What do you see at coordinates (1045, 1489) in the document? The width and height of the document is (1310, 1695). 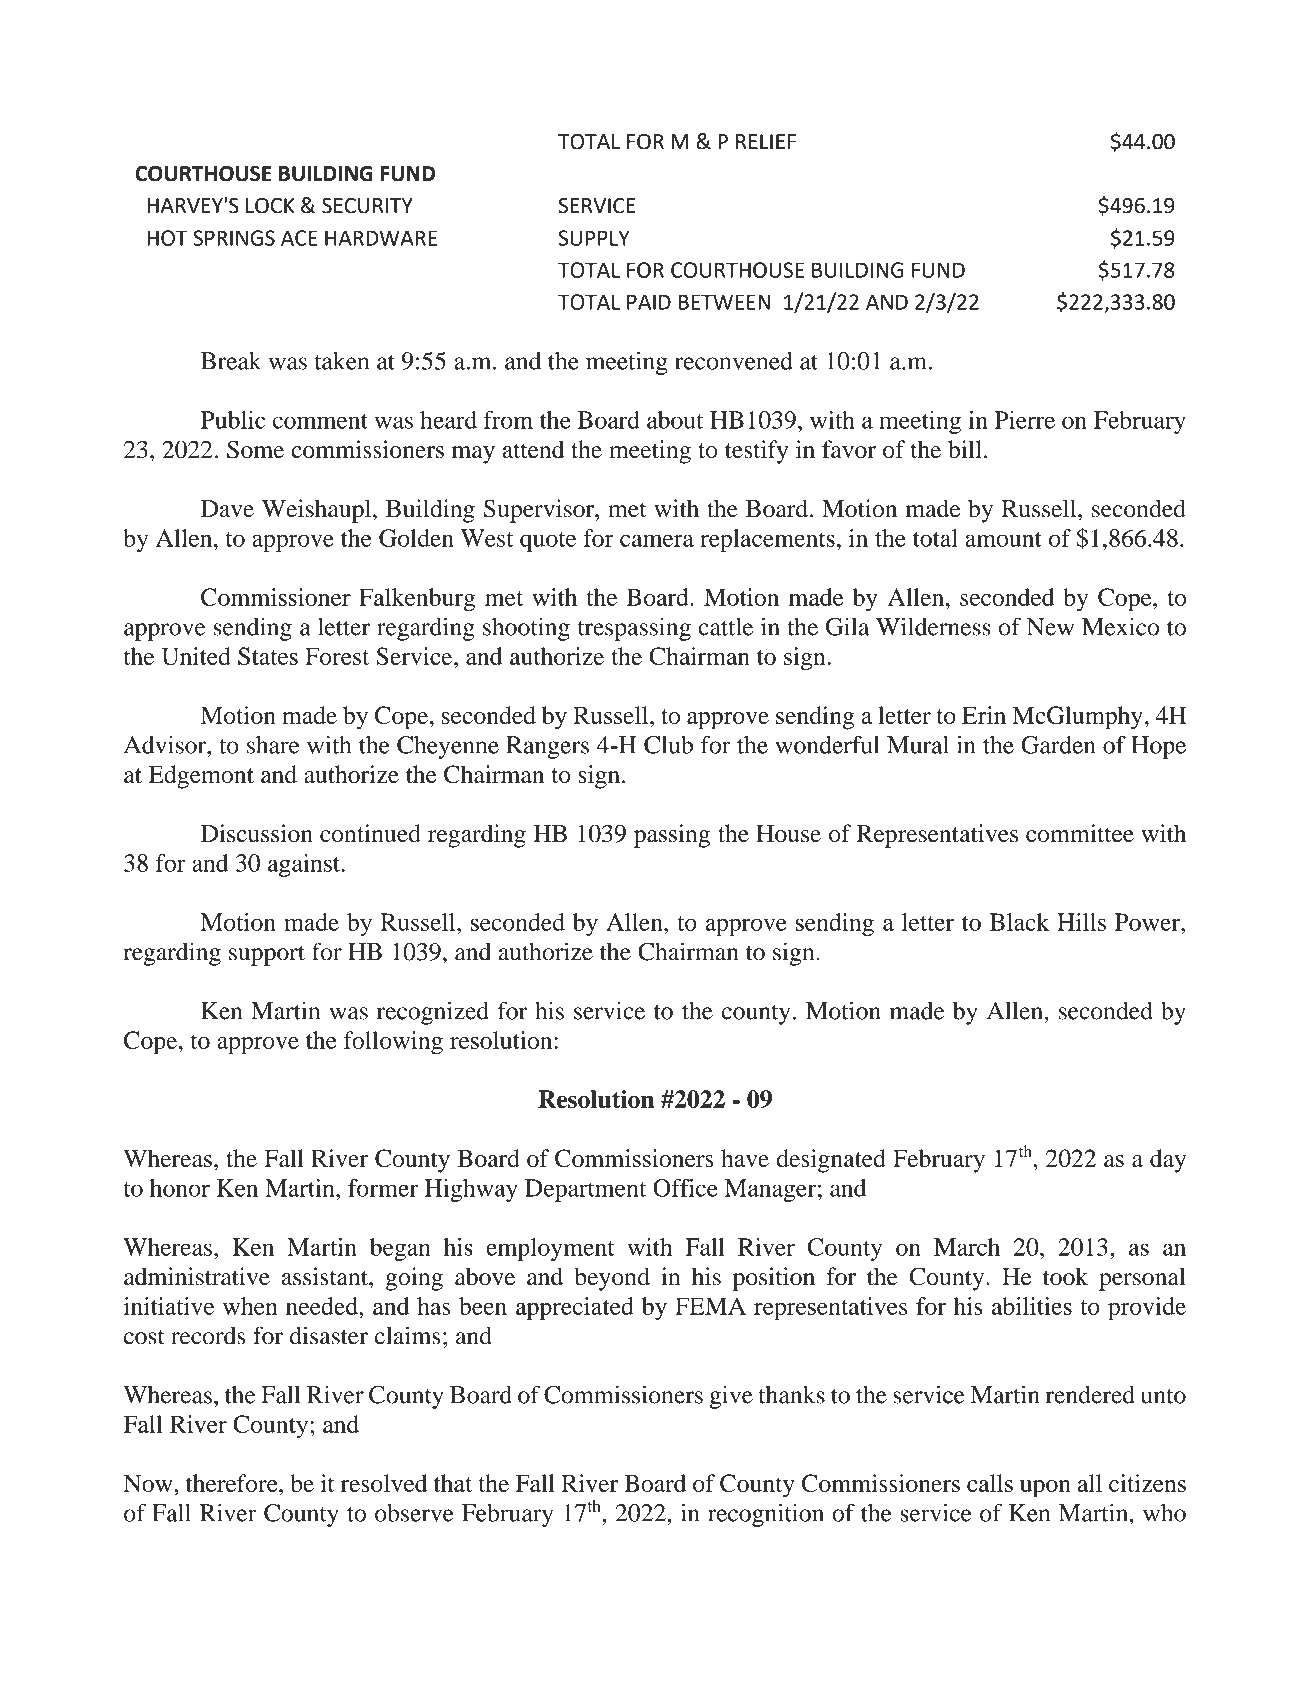 I see `upon` at bounding box center [1045, 1489].
